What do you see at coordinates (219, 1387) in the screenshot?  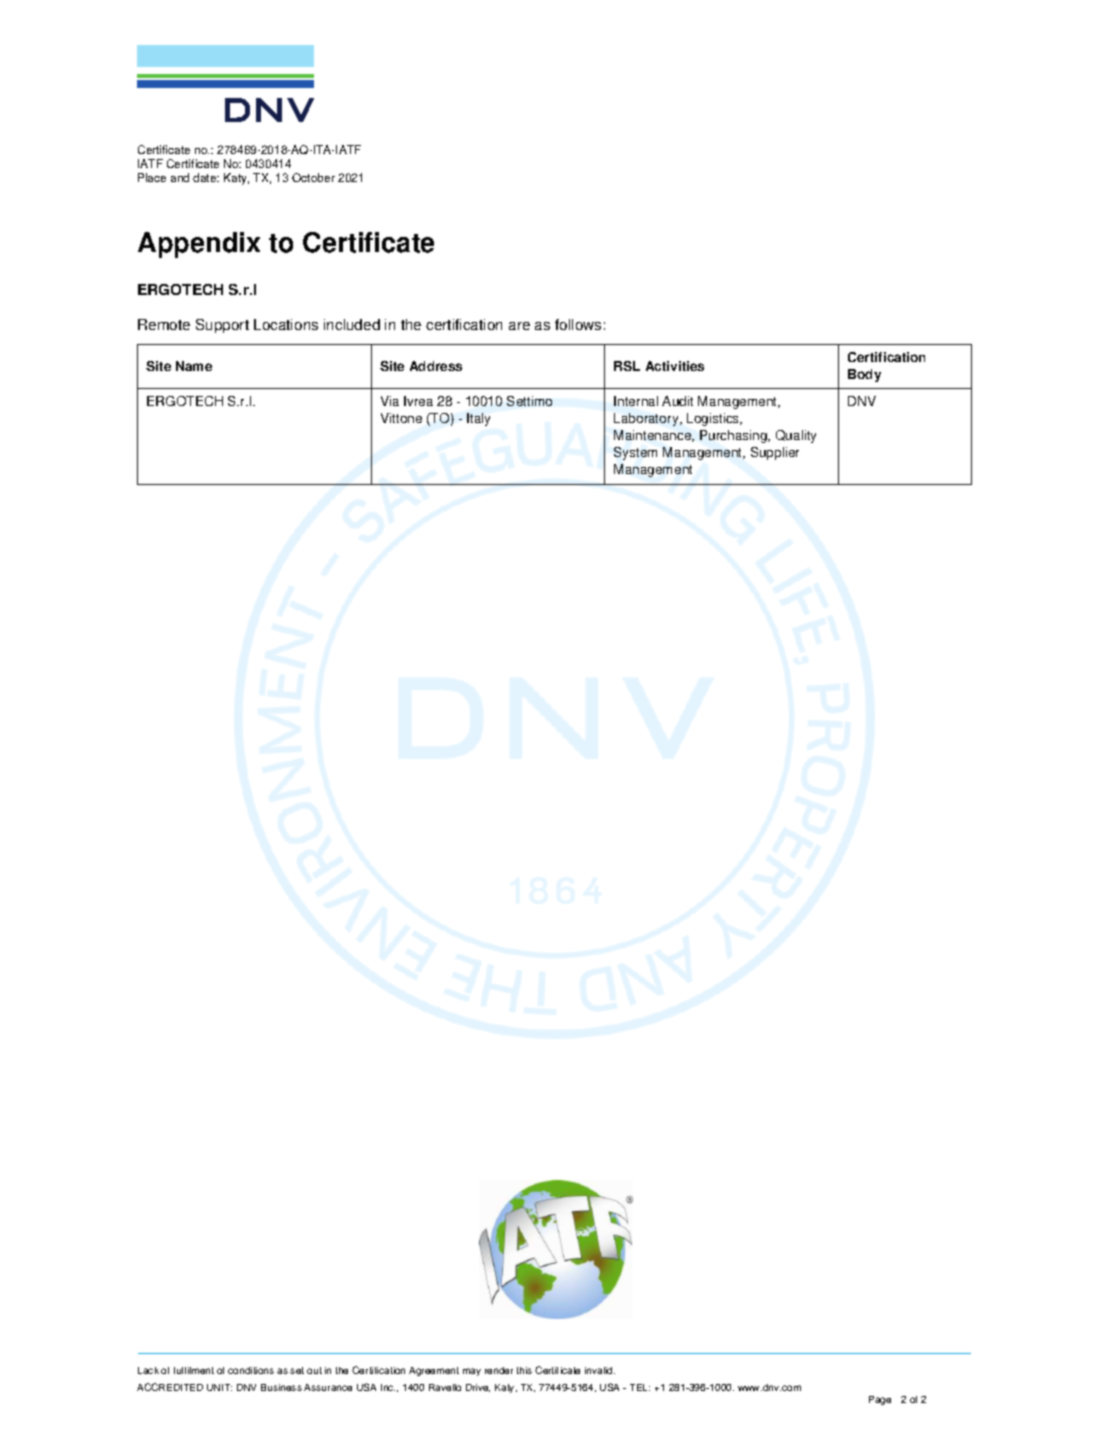 I see `UNIT` at bounding box center [219, 1387].
